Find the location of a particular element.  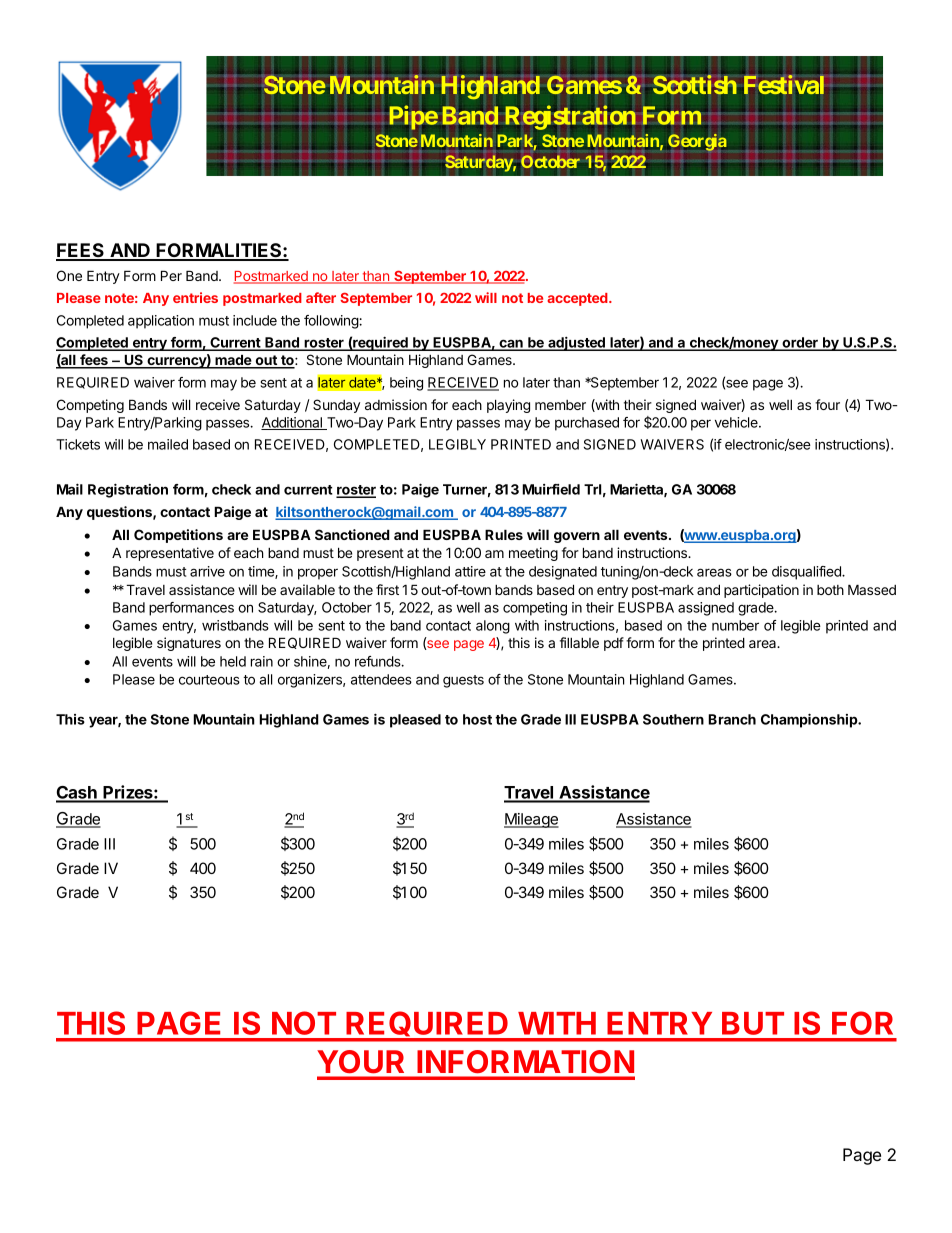

playing is located at coordinates (508, 406).
